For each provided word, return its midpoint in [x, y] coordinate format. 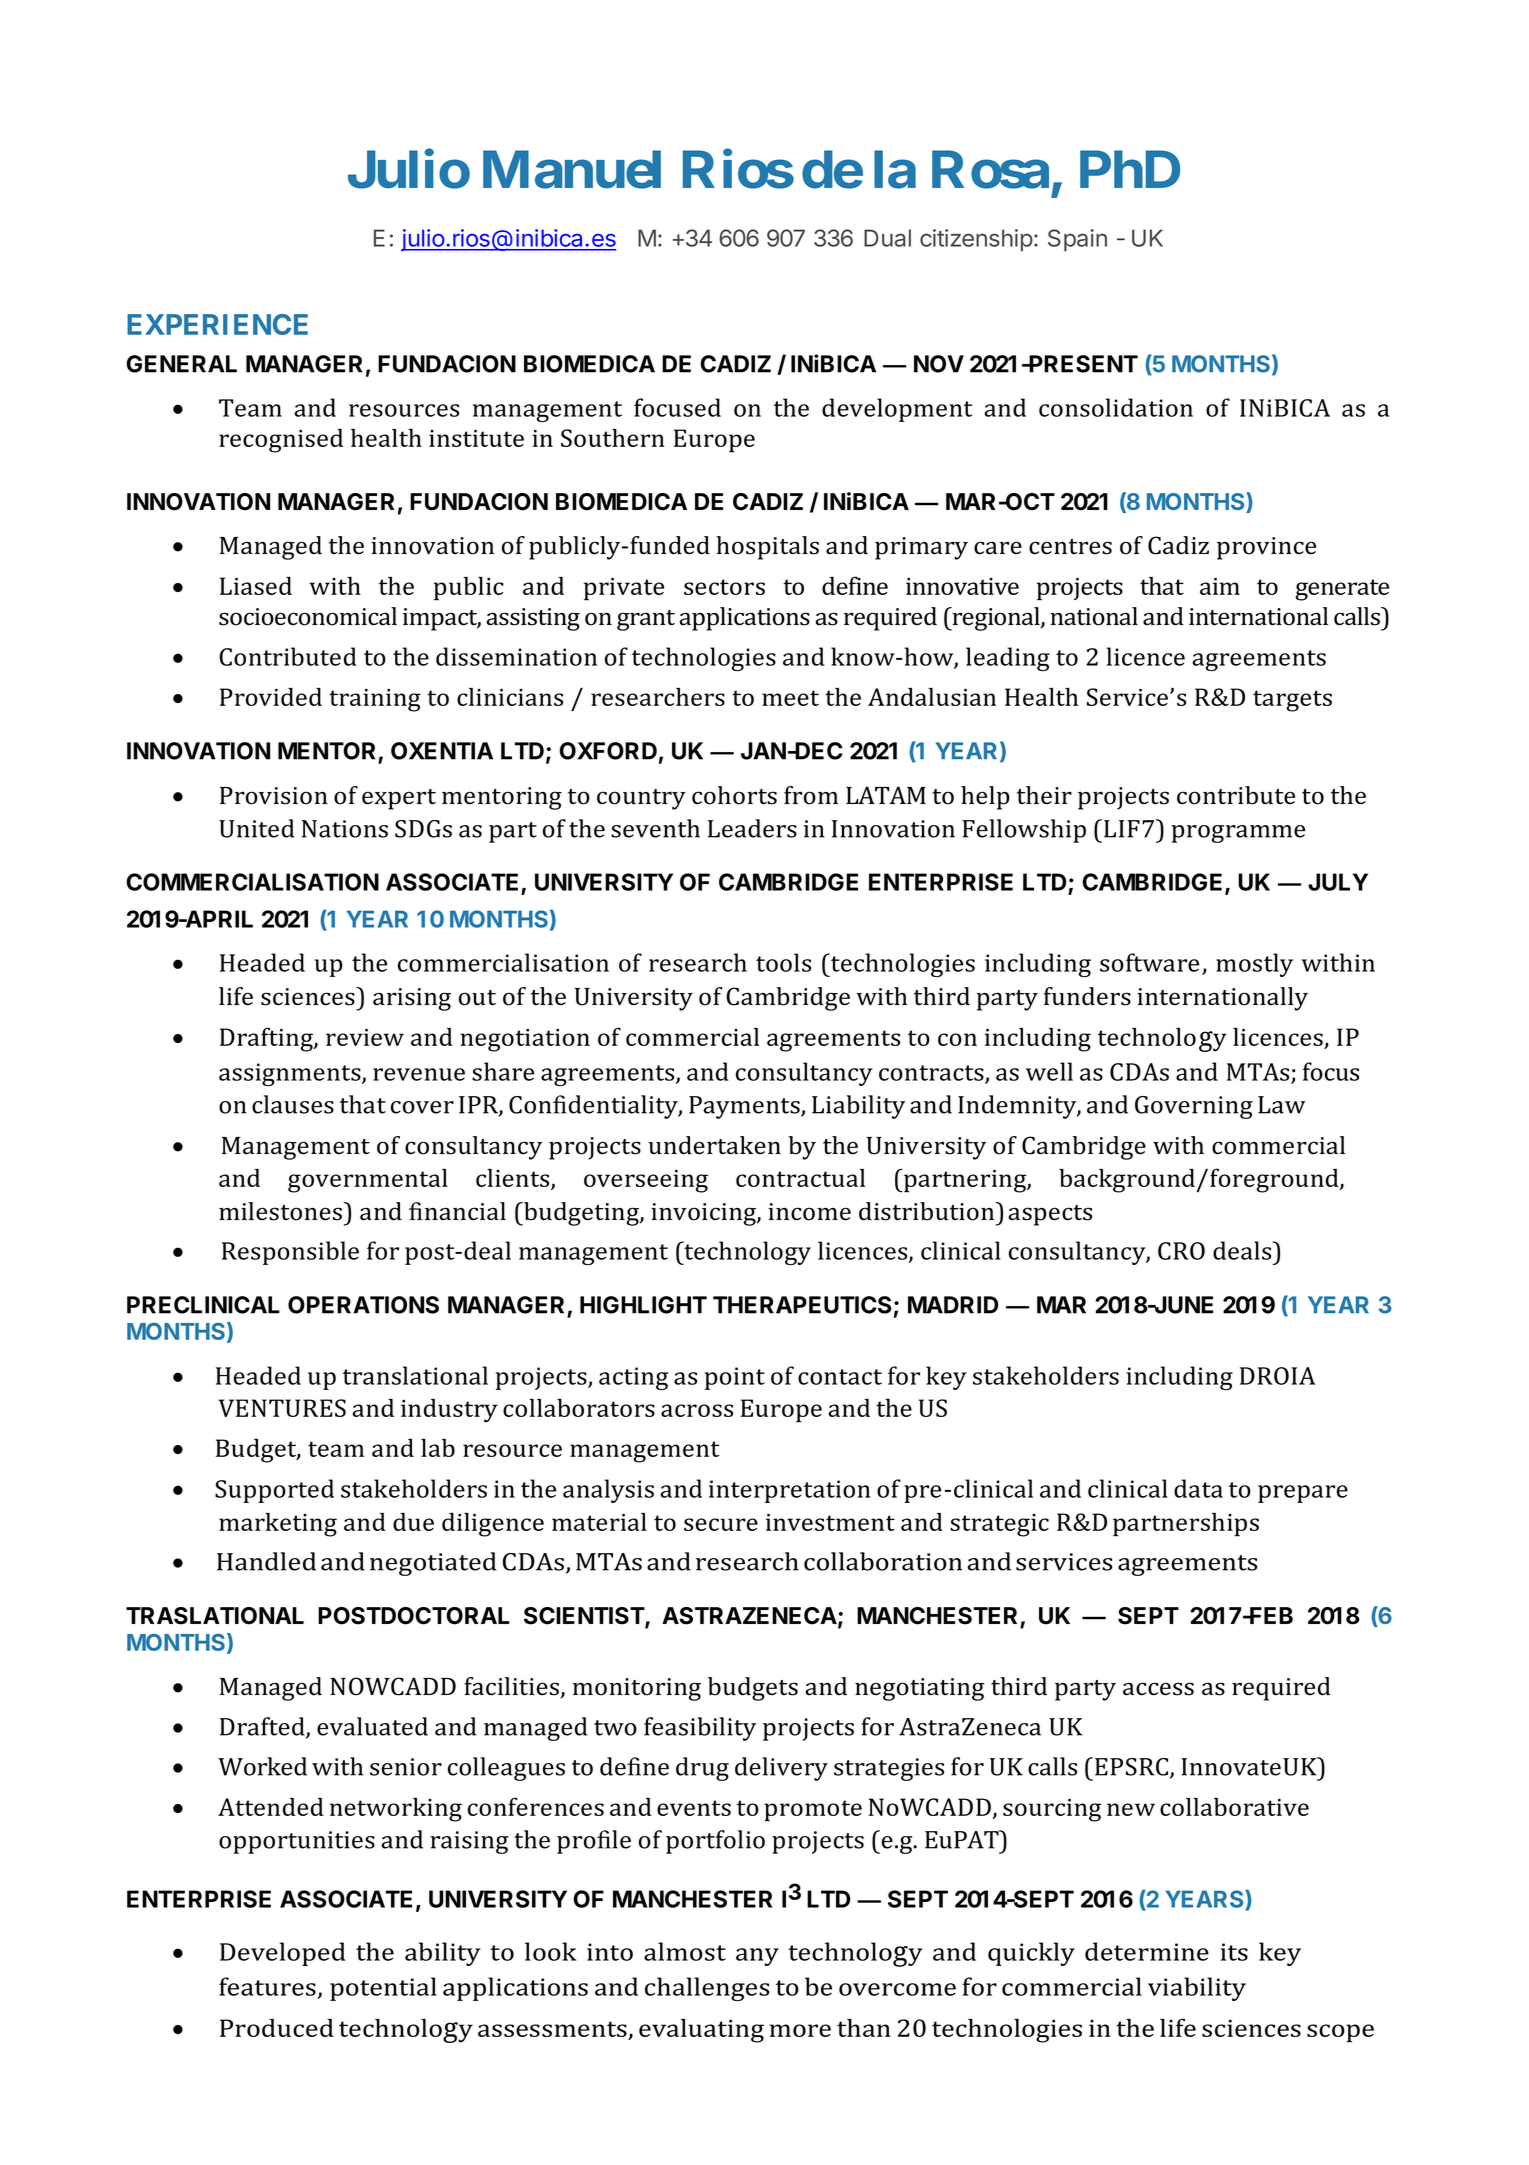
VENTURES [282, 1408]
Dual [887, 238]
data [1198, 1488]
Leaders [752, 828]
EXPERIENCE [217, 324]
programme [1238, 834]
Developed [283, 1954]
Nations [345, 829]
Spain [1077, 240]
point [735, 1378]
